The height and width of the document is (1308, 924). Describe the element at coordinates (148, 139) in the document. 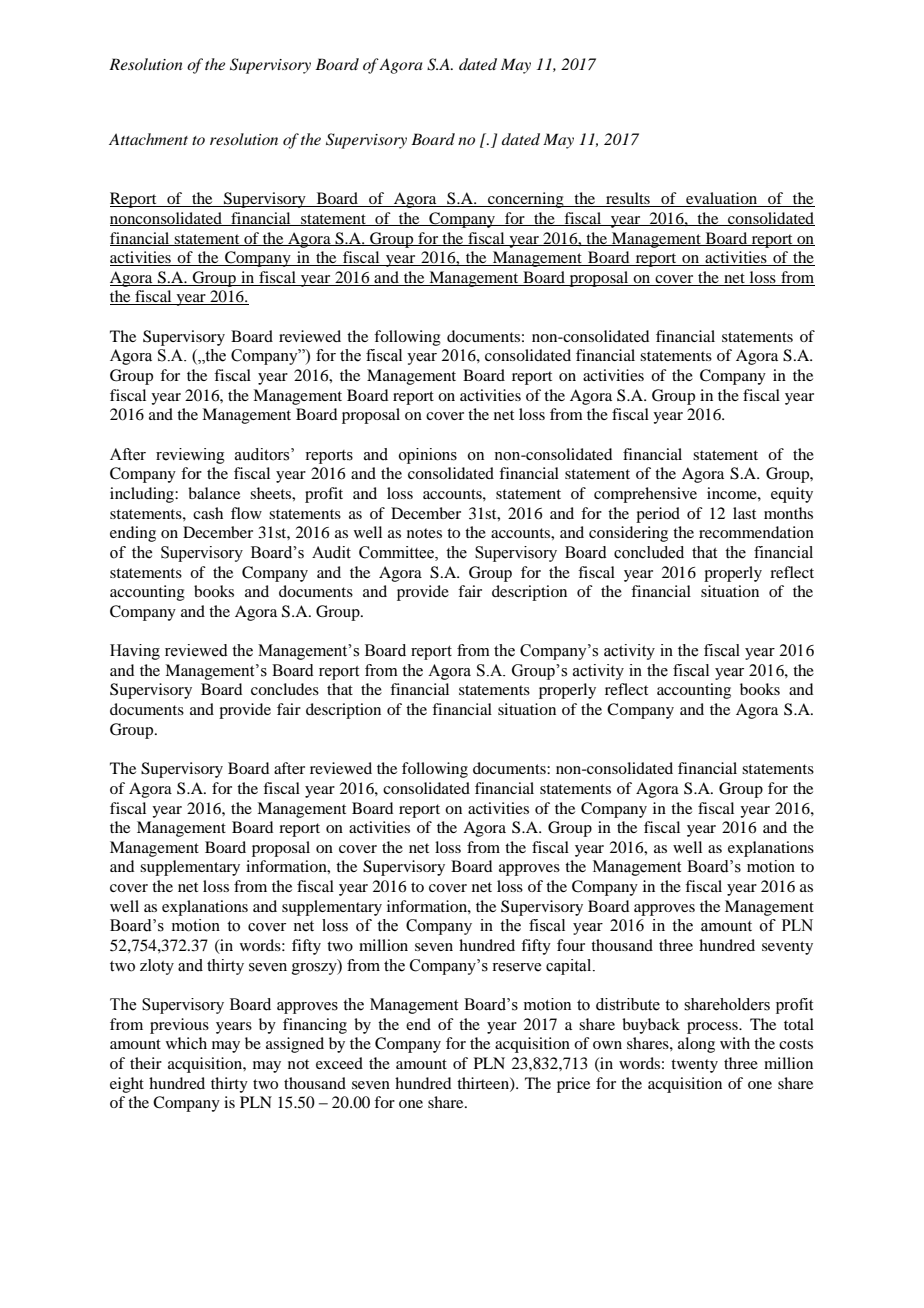

I see `Attachment` at that location.
